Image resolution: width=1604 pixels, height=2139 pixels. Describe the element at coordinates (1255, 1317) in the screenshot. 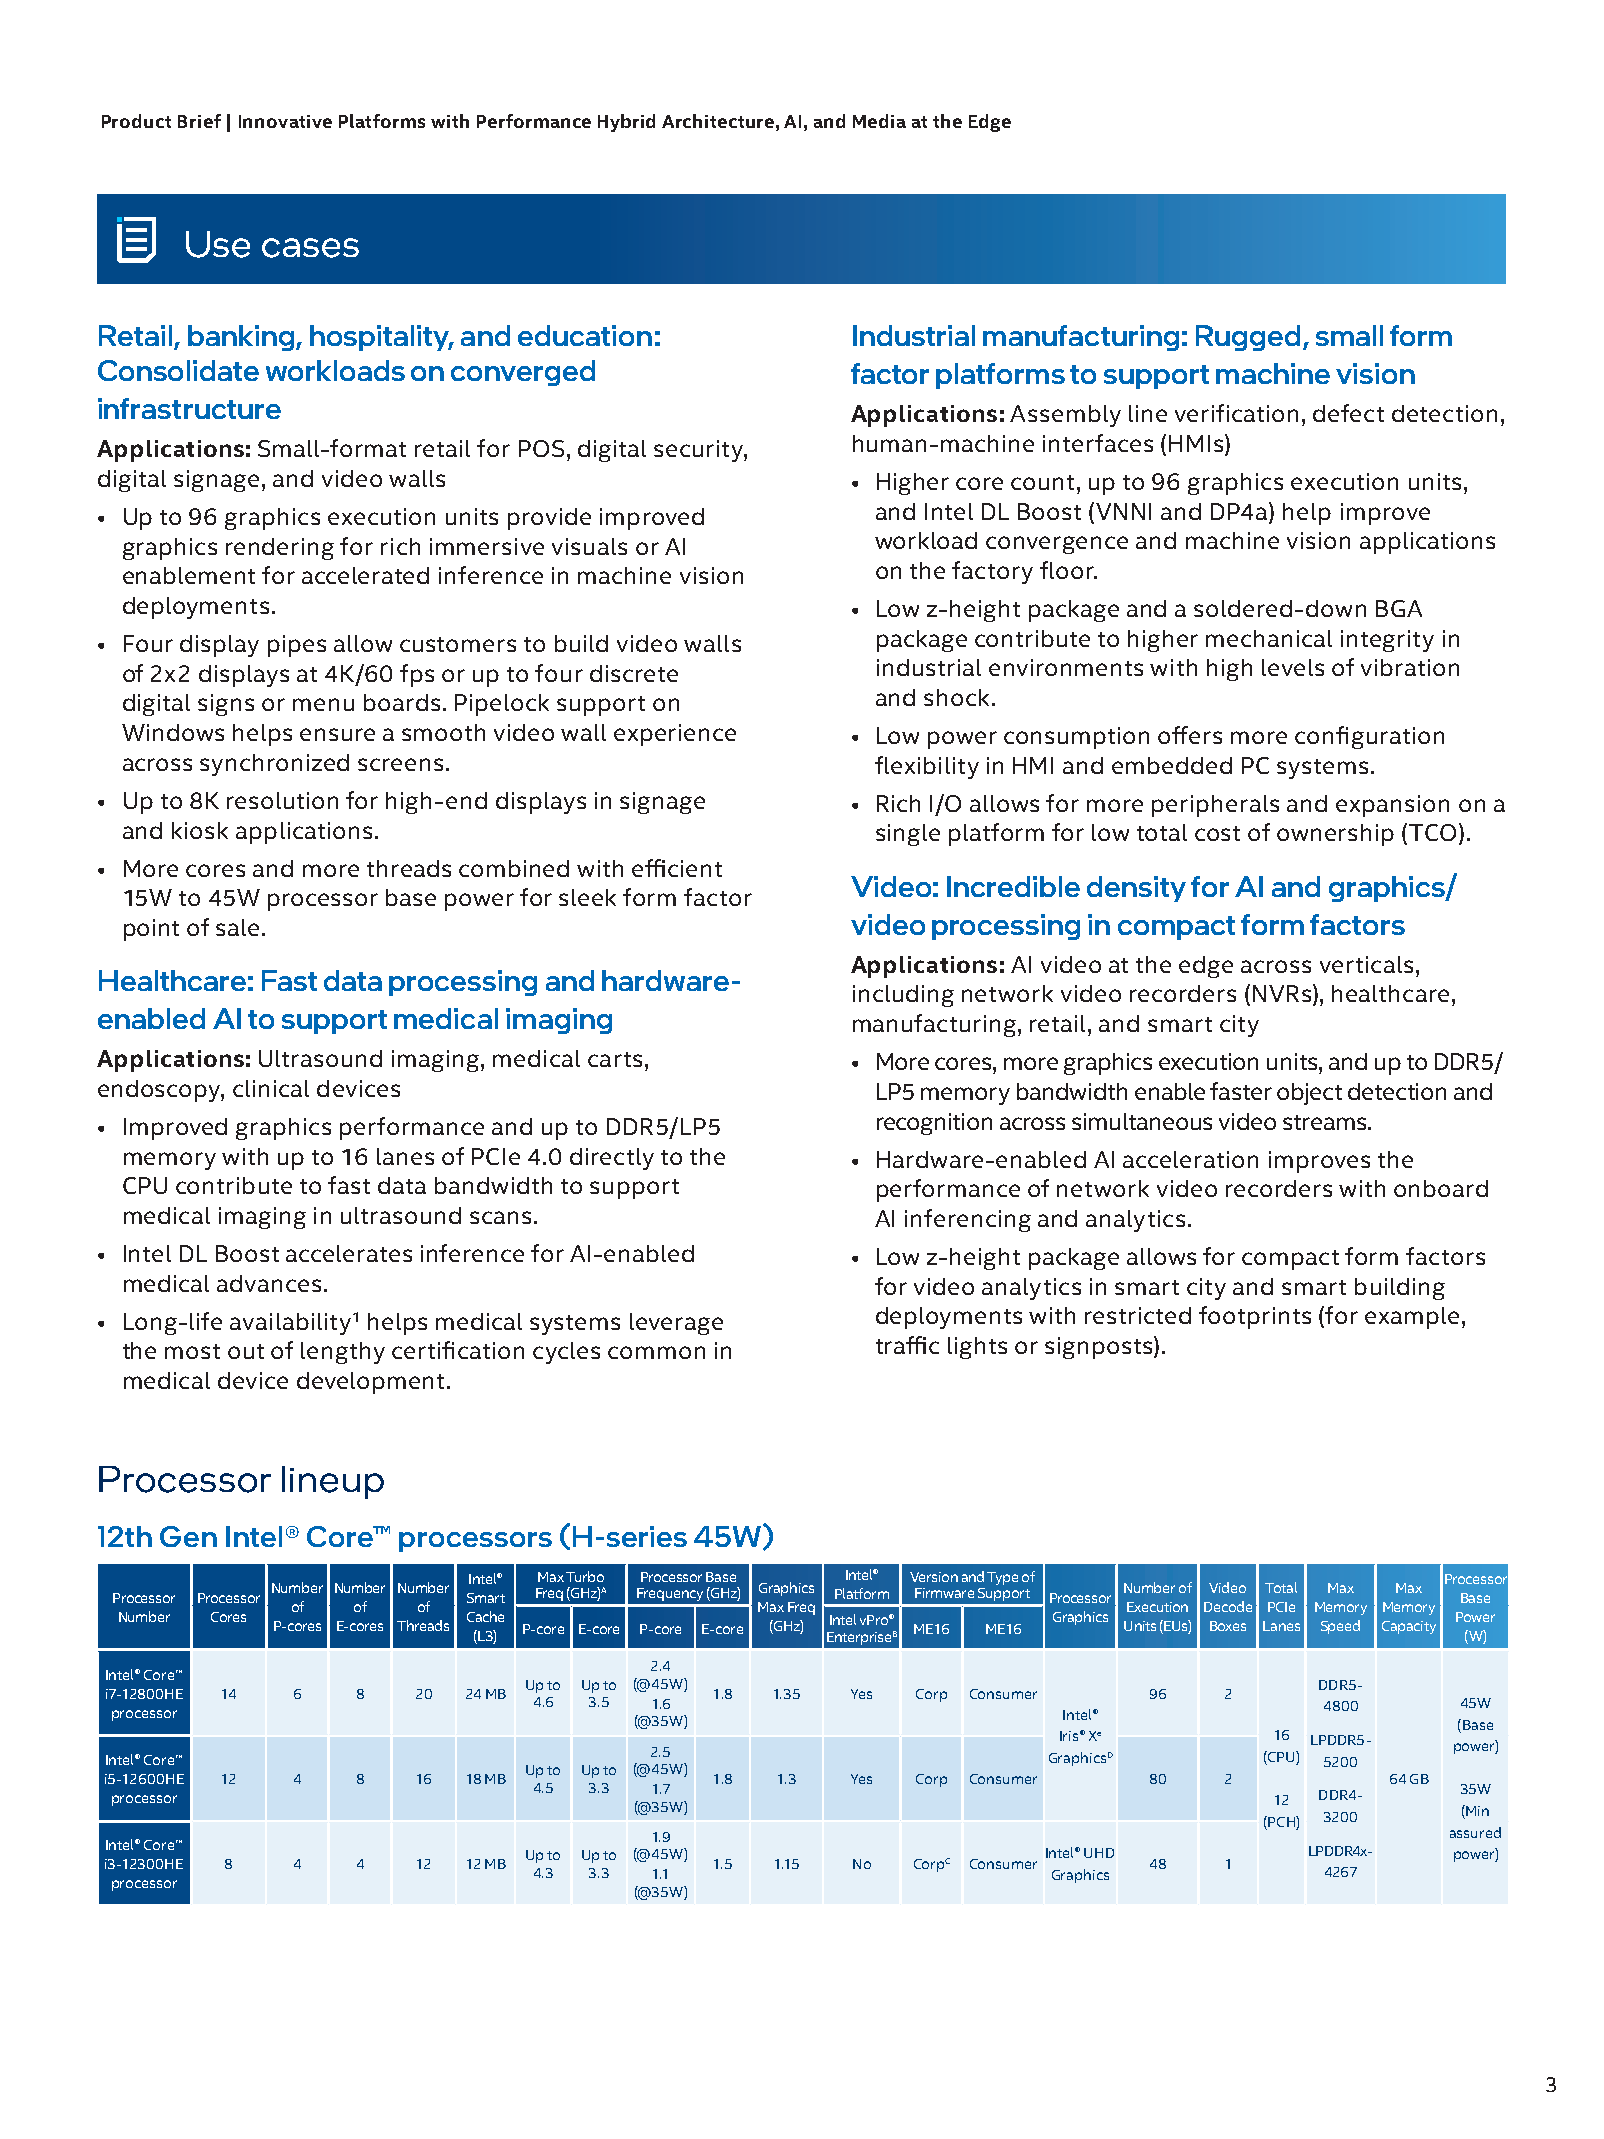

I see `footprints` at that location.
